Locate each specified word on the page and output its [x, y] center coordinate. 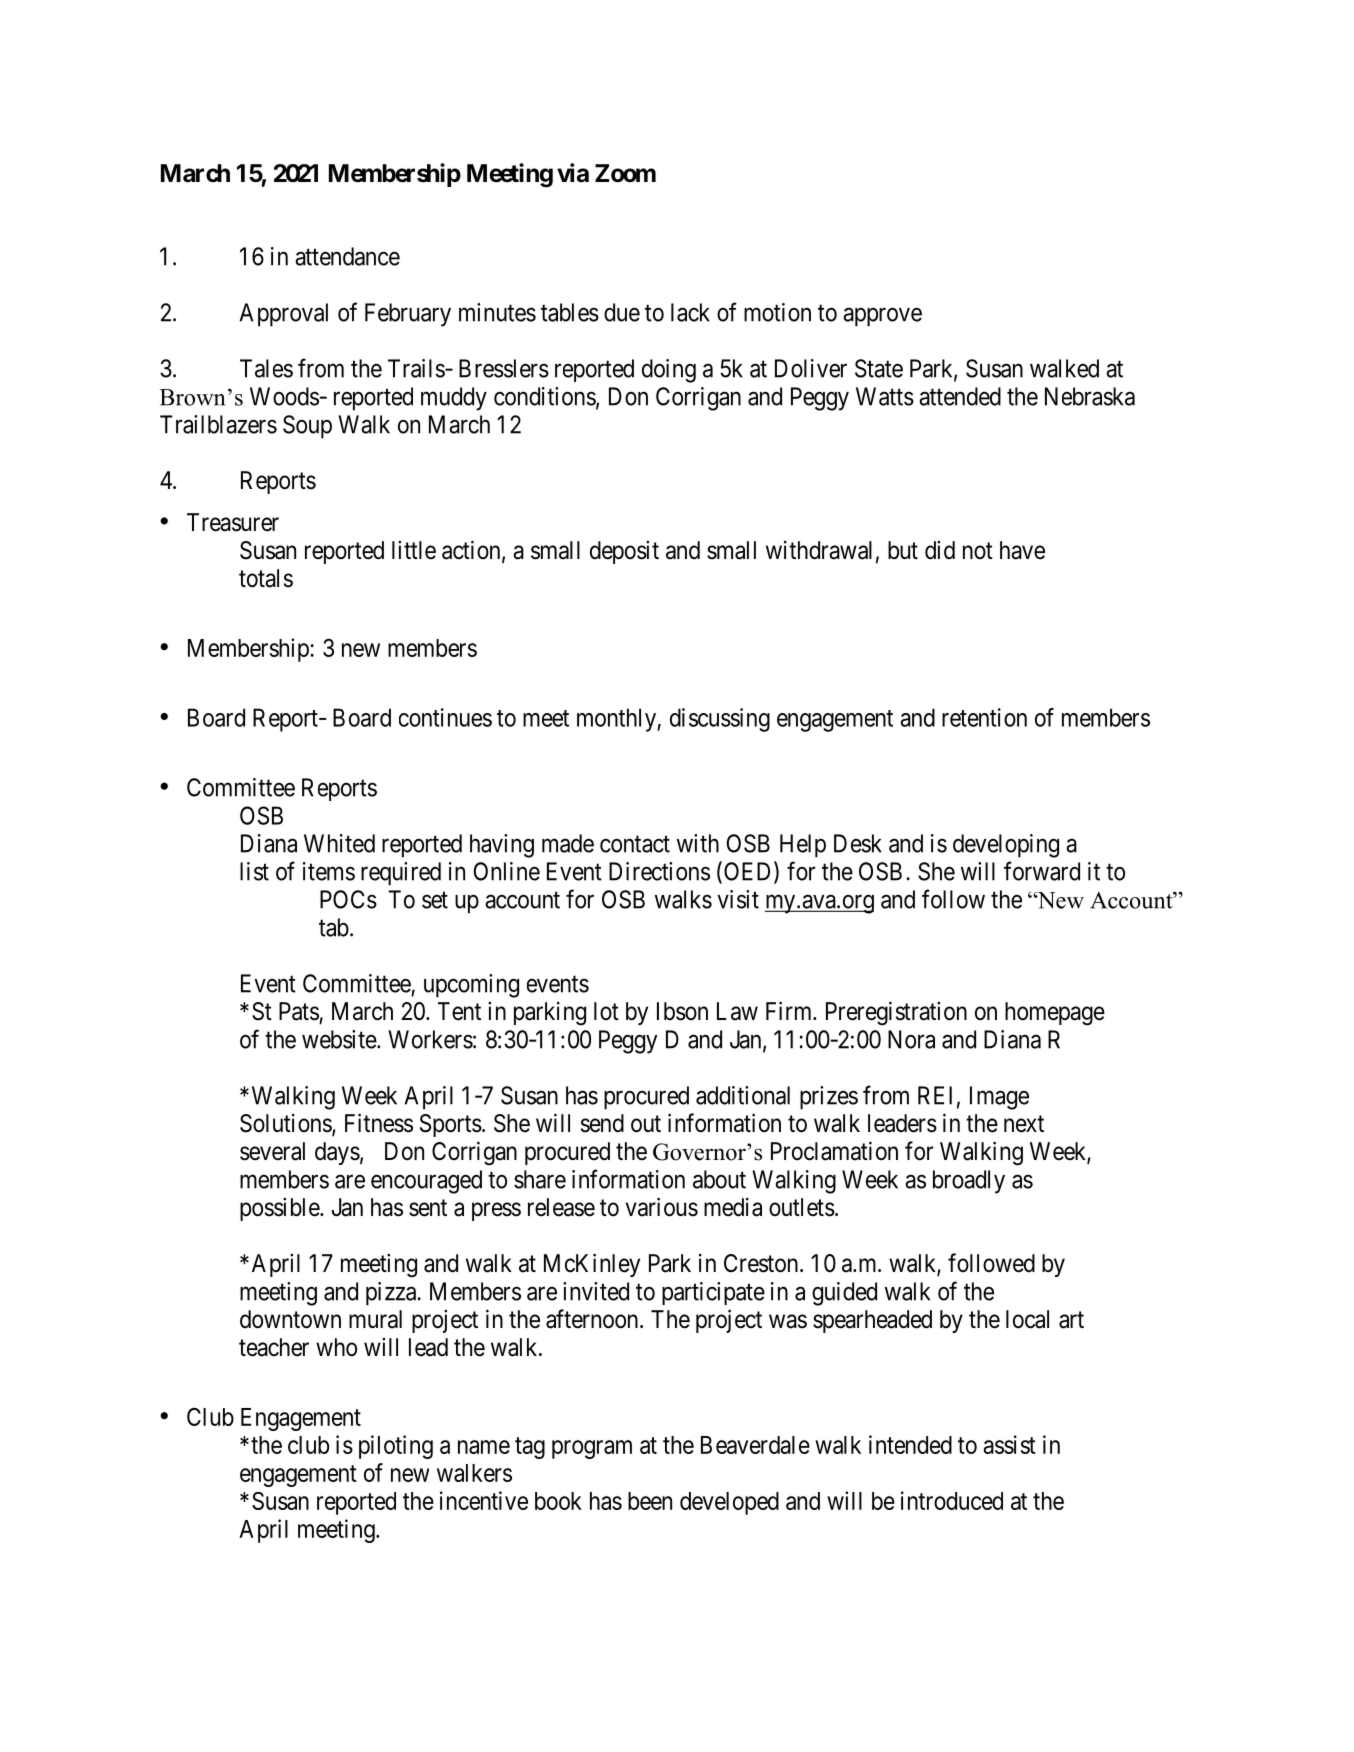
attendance [347, 256]
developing [1006, 846]
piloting [396, 1447]
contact [635, 844]
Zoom [625, 173]
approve [882, 317]
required [401, 874]
